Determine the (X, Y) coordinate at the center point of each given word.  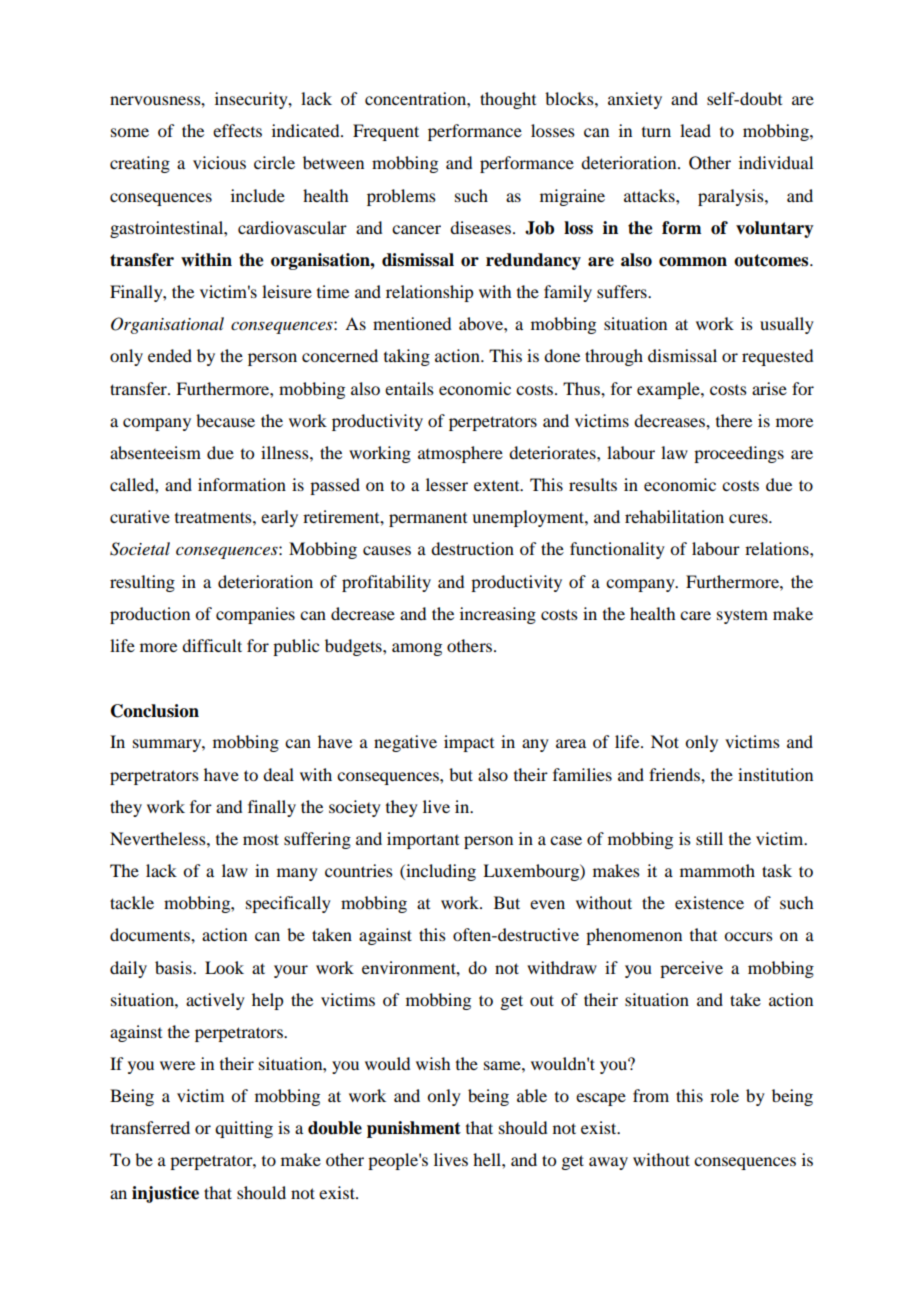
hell (488, 1159)
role (724, 1095)
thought (508, 100)
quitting (244, 1129)
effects (237, 130)
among (417, 649)
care (695, 615)
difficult (212, 645)
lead (695, 130)
